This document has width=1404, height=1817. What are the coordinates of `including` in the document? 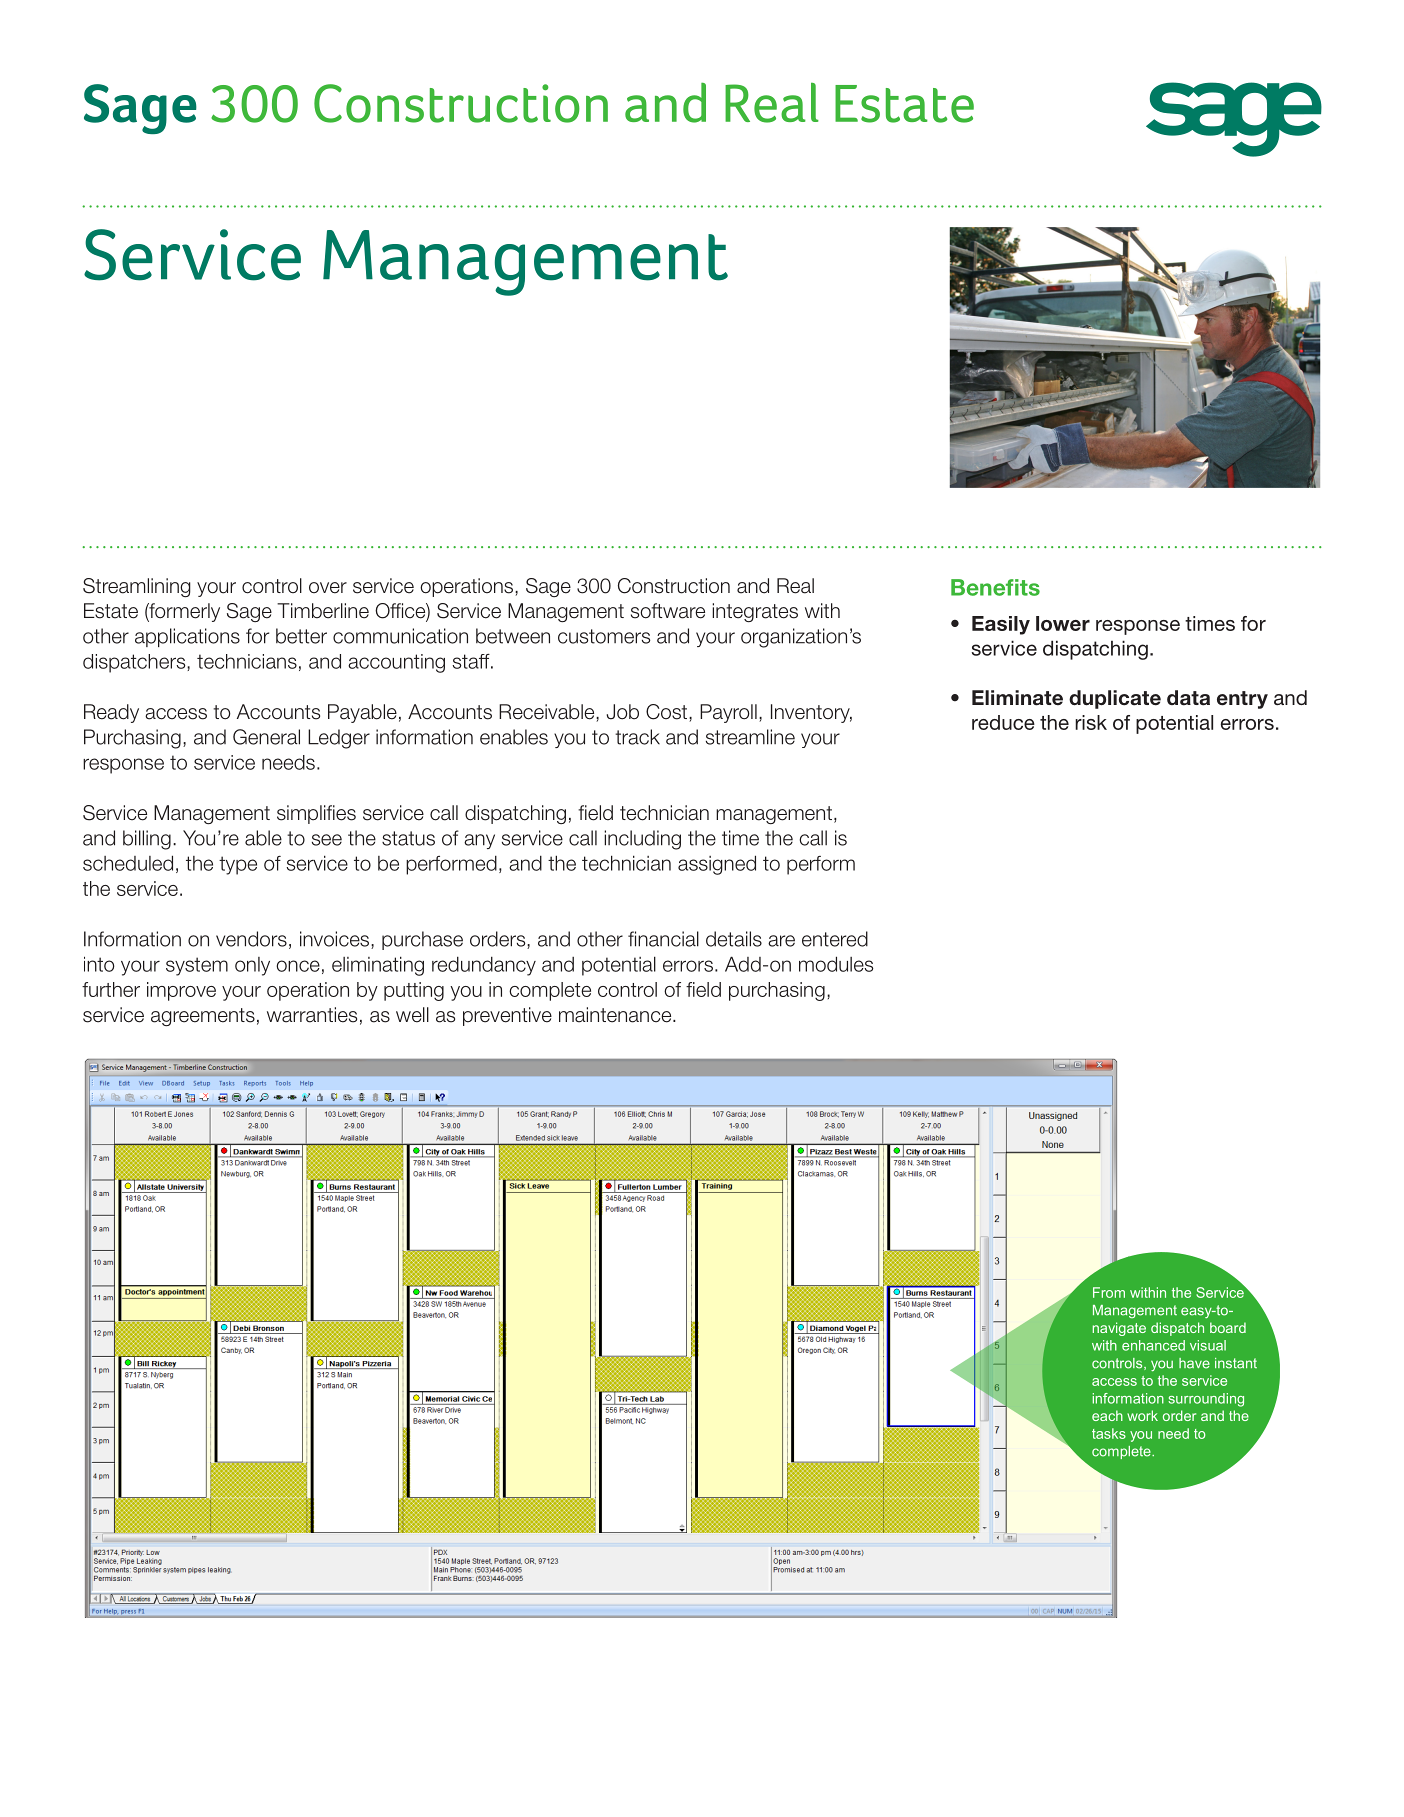 It's located at (642, 840).
